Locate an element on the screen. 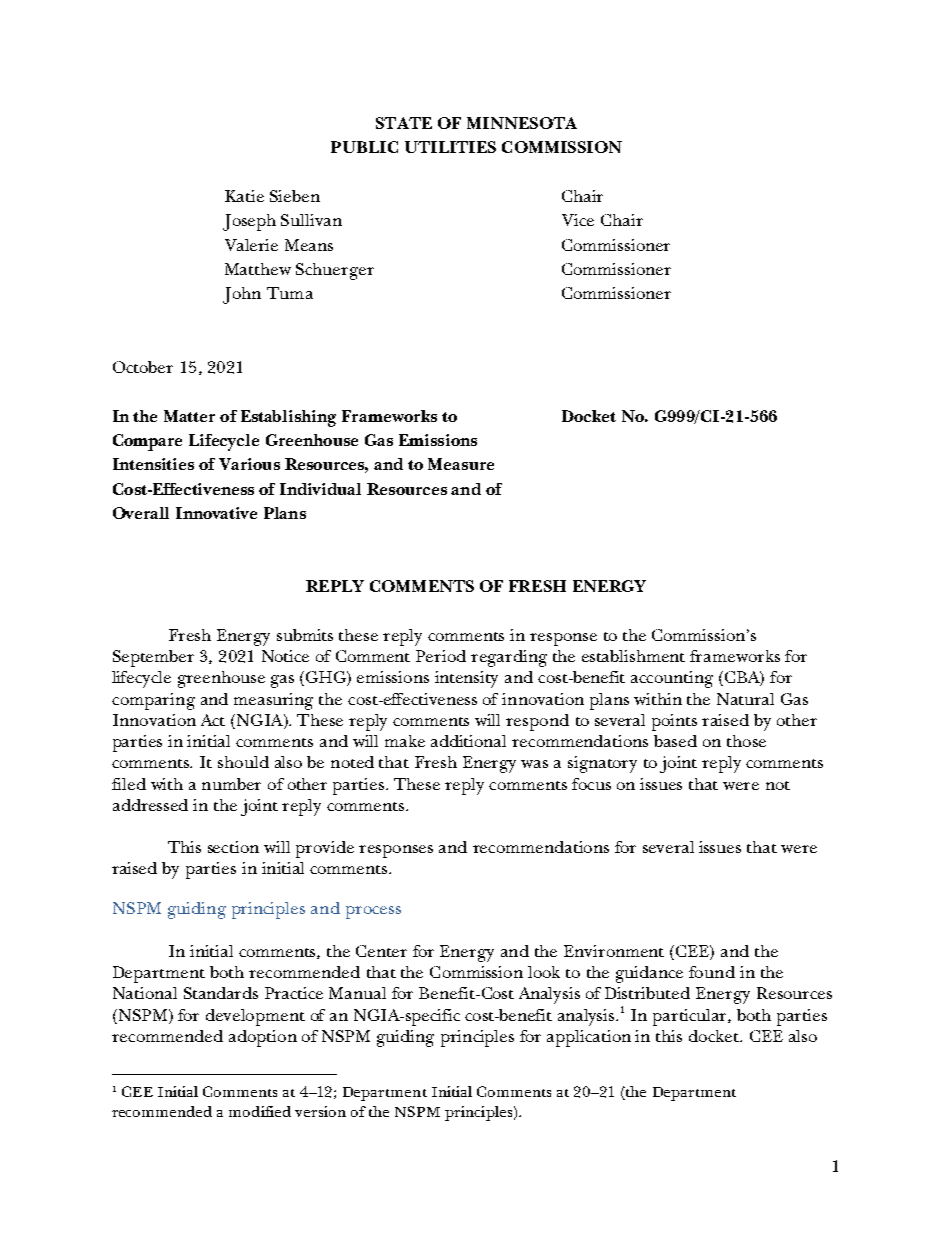 The width and height of the screenshot is (952, 1233). Period is located at coordinates (441, 656).
